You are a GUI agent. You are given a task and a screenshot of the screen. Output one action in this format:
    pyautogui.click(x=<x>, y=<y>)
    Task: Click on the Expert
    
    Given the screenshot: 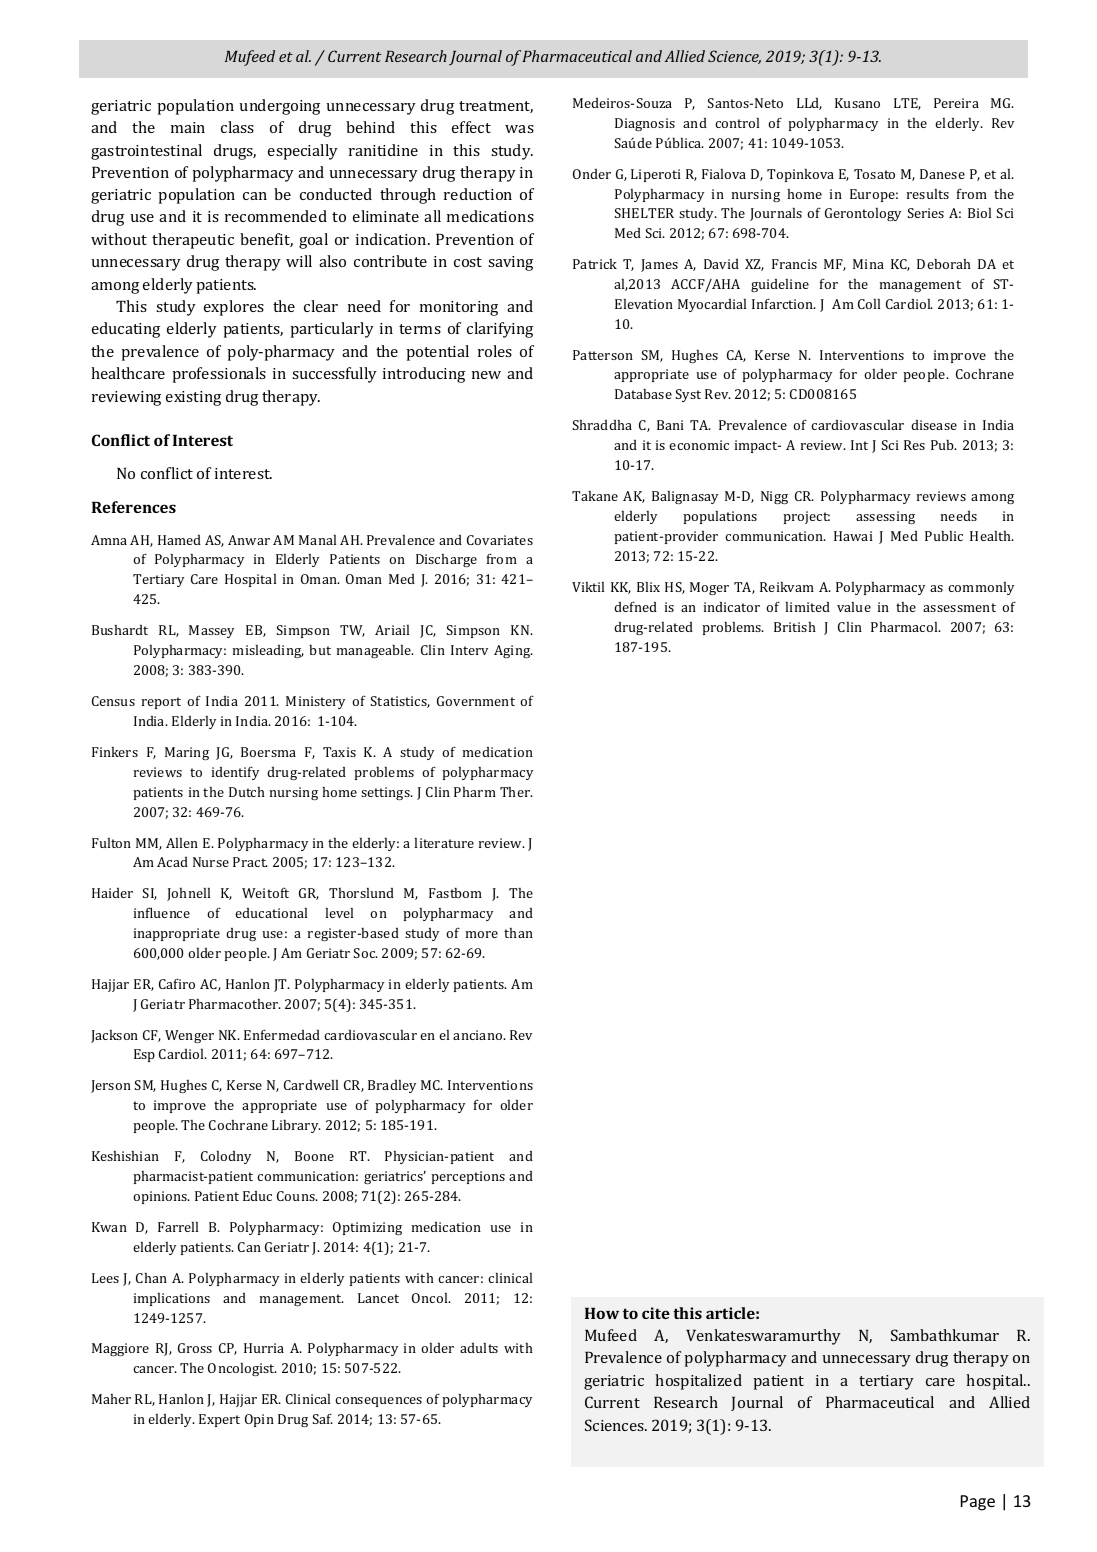 What is the action you would take?
    pyautogui.click(x=219, y=1420)
